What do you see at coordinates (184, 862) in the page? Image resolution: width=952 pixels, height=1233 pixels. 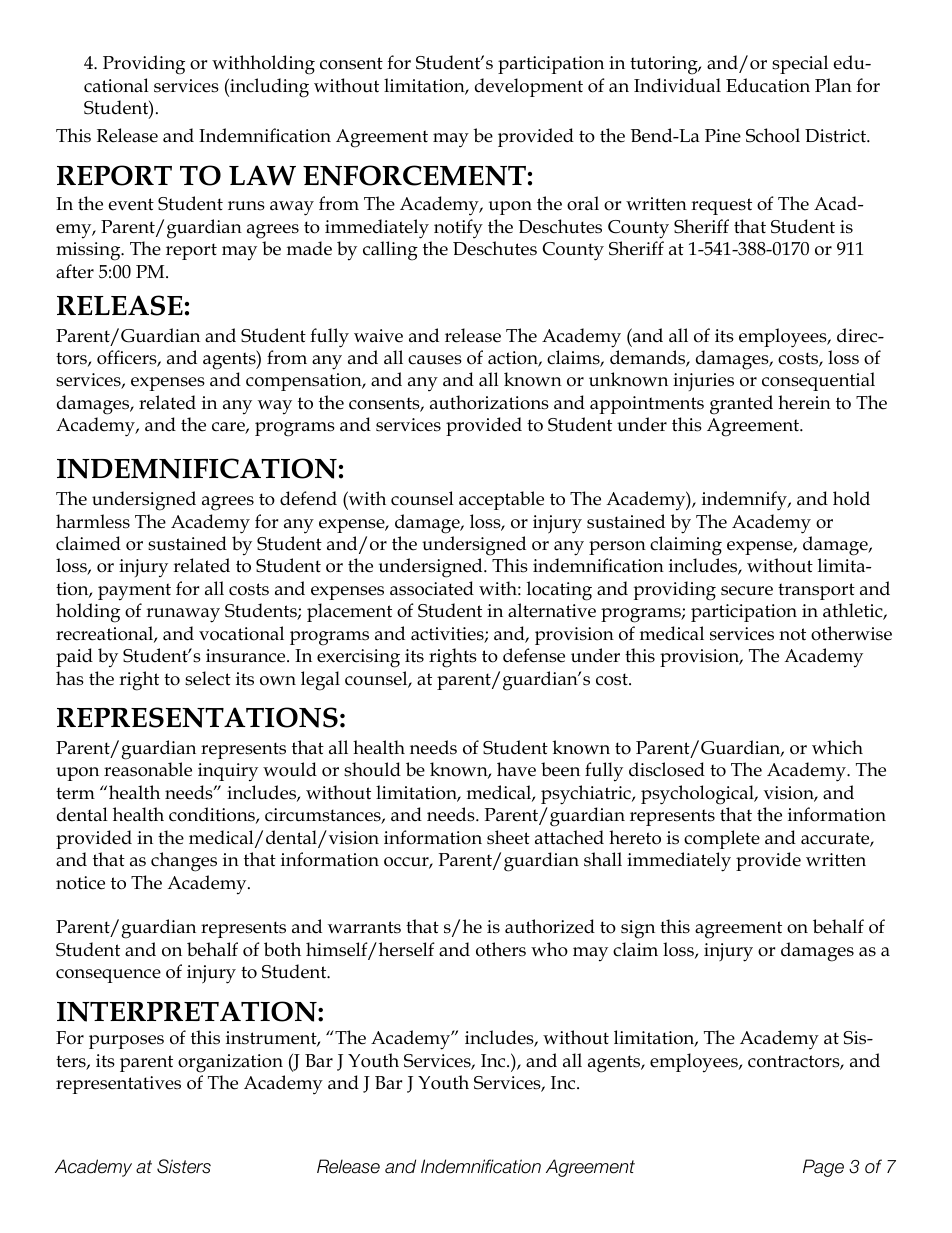 I see `changes` at bounding box center [184, 862].
